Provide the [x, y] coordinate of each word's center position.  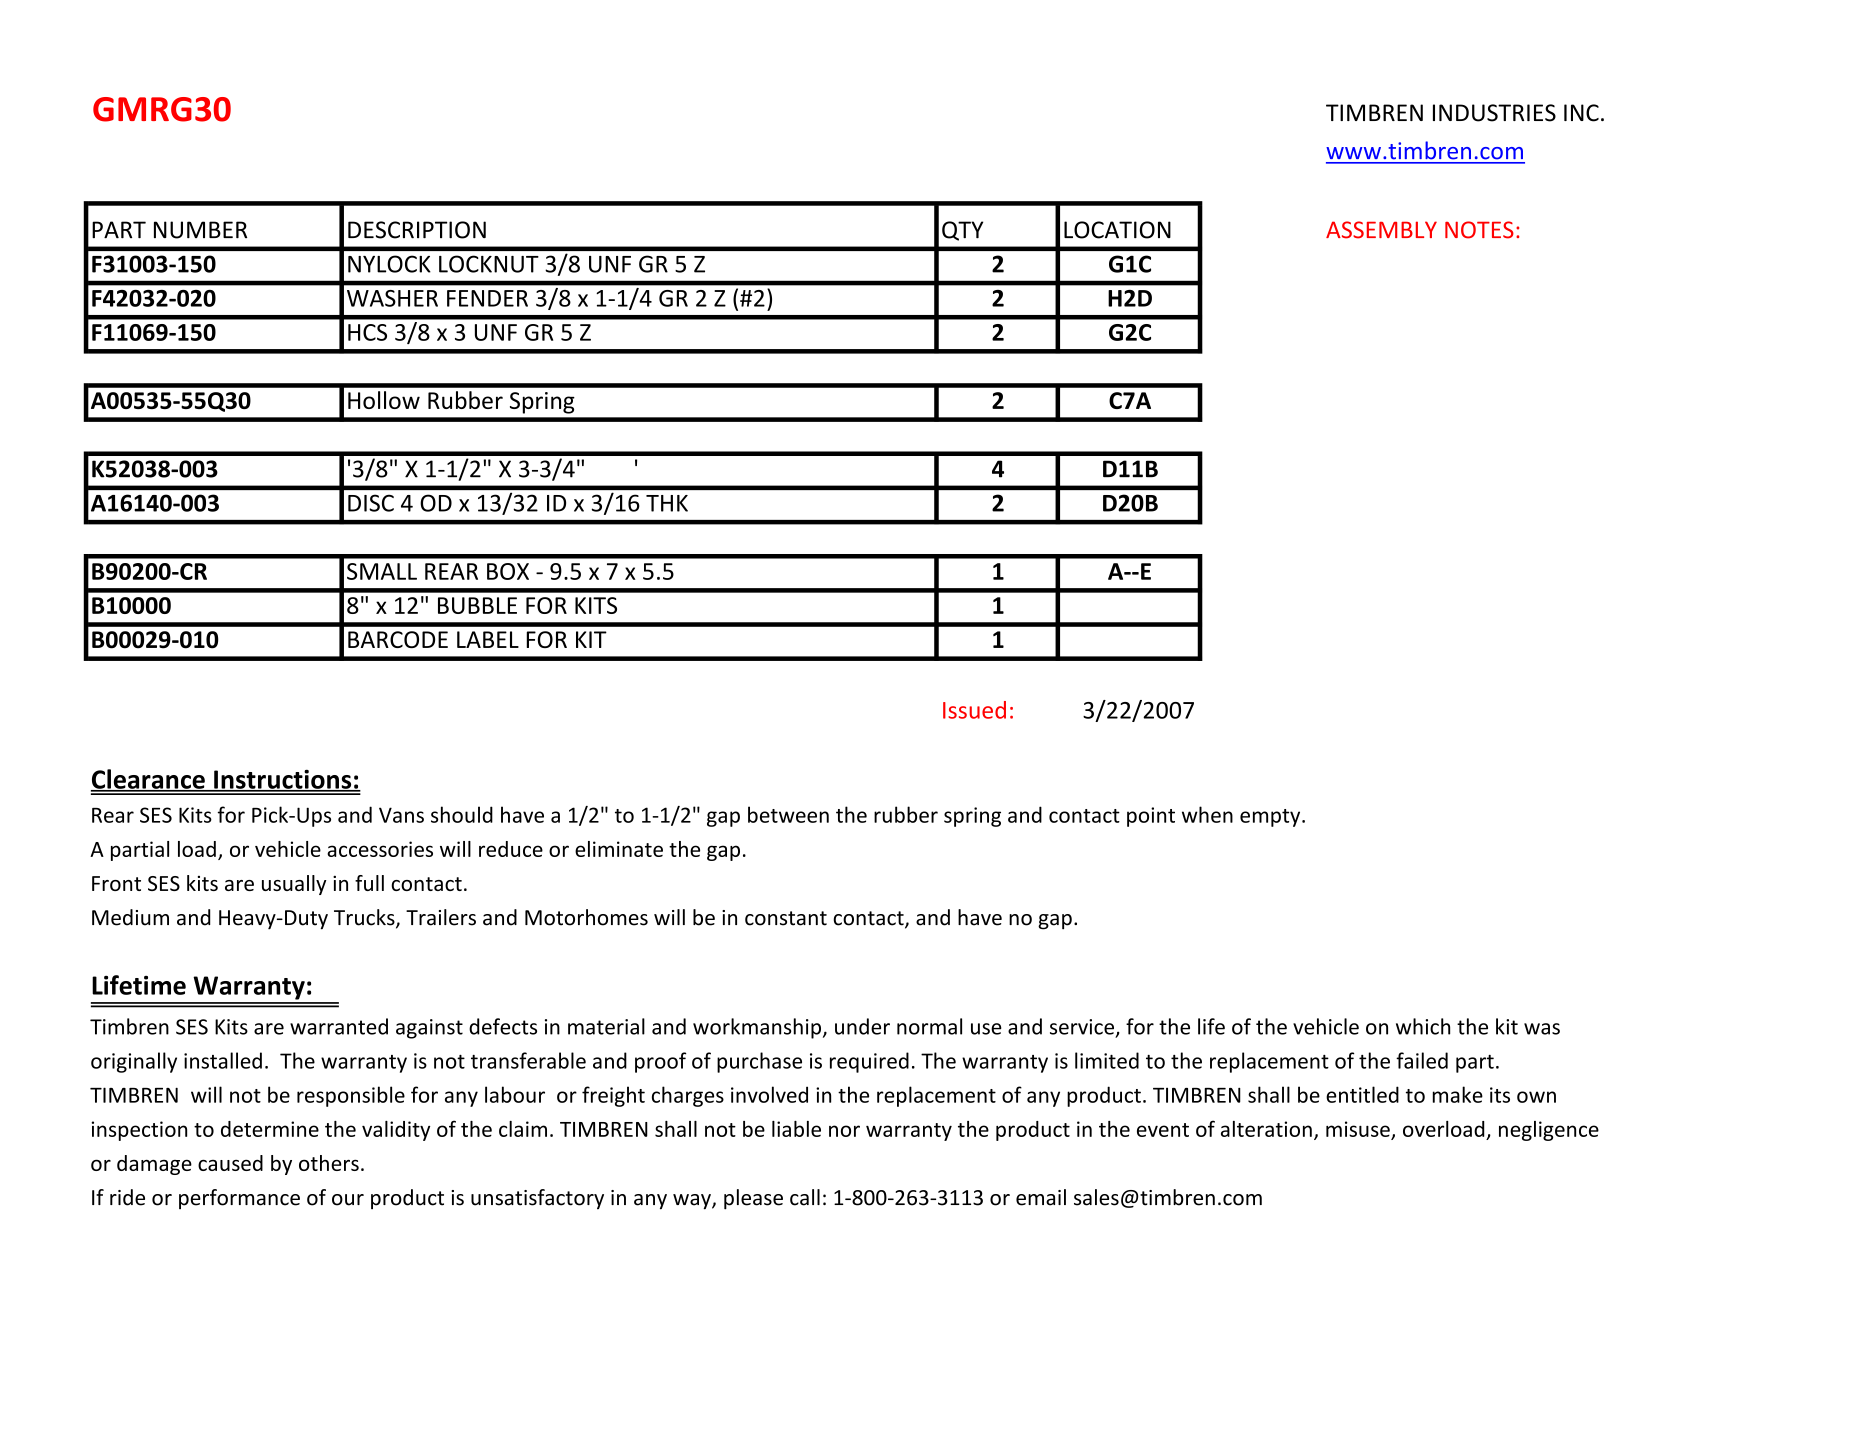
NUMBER [200, 230]
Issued [974, 710]
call [805, 1197]
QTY [962, 231]
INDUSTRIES [1494, 113]
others [329, 1163]
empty [1271, 818]
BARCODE [398, 639]
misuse [1358, 1129]
